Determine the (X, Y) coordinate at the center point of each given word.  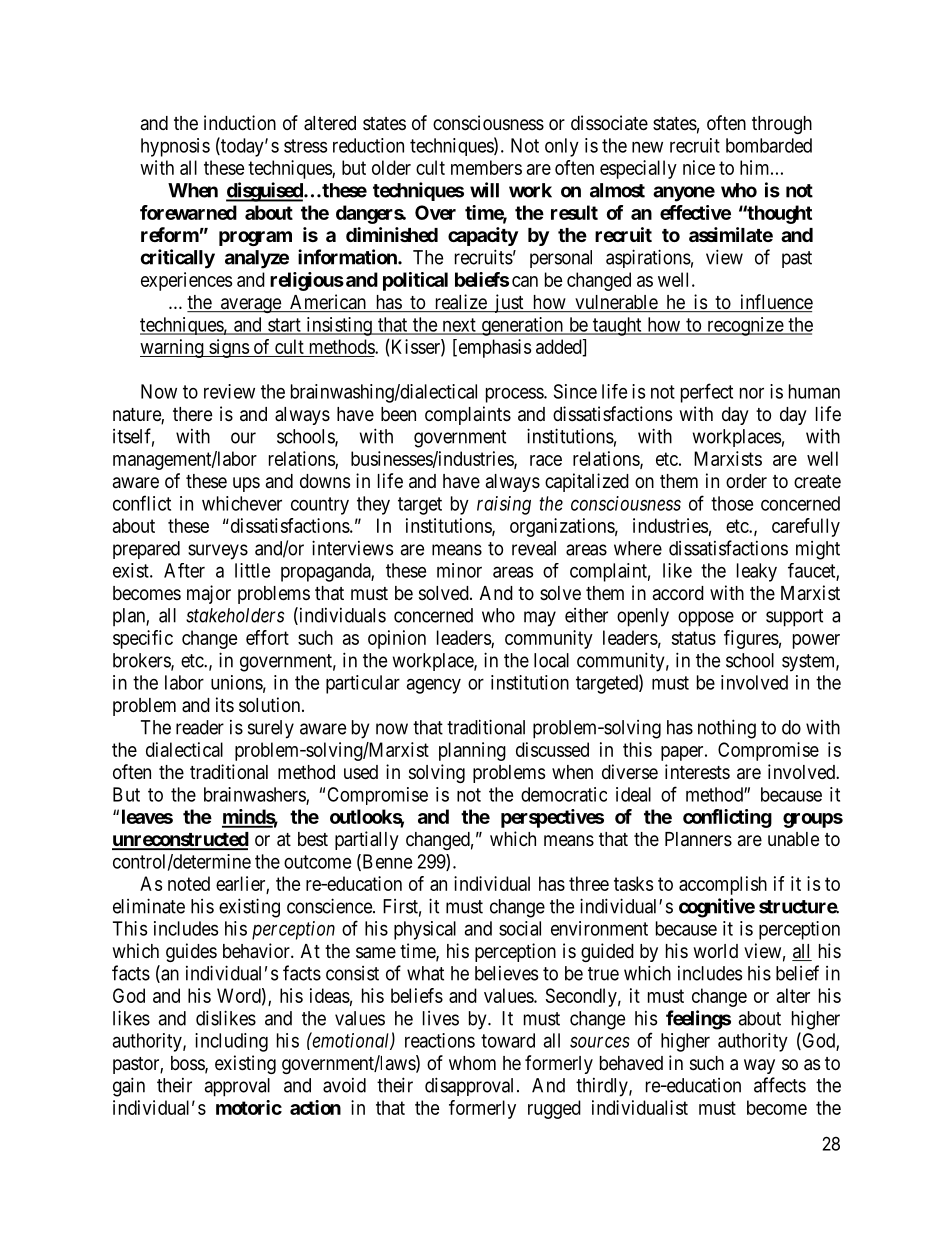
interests (697, 771)
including (231, 1042)
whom (472, 1063)
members (486, 167)
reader (200, 727)
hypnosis (175, 147)
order (746, 481)
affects (780, 1085)
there (192, 414)
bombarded (769, 145)
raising (504, 505)
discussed (552, 749)
